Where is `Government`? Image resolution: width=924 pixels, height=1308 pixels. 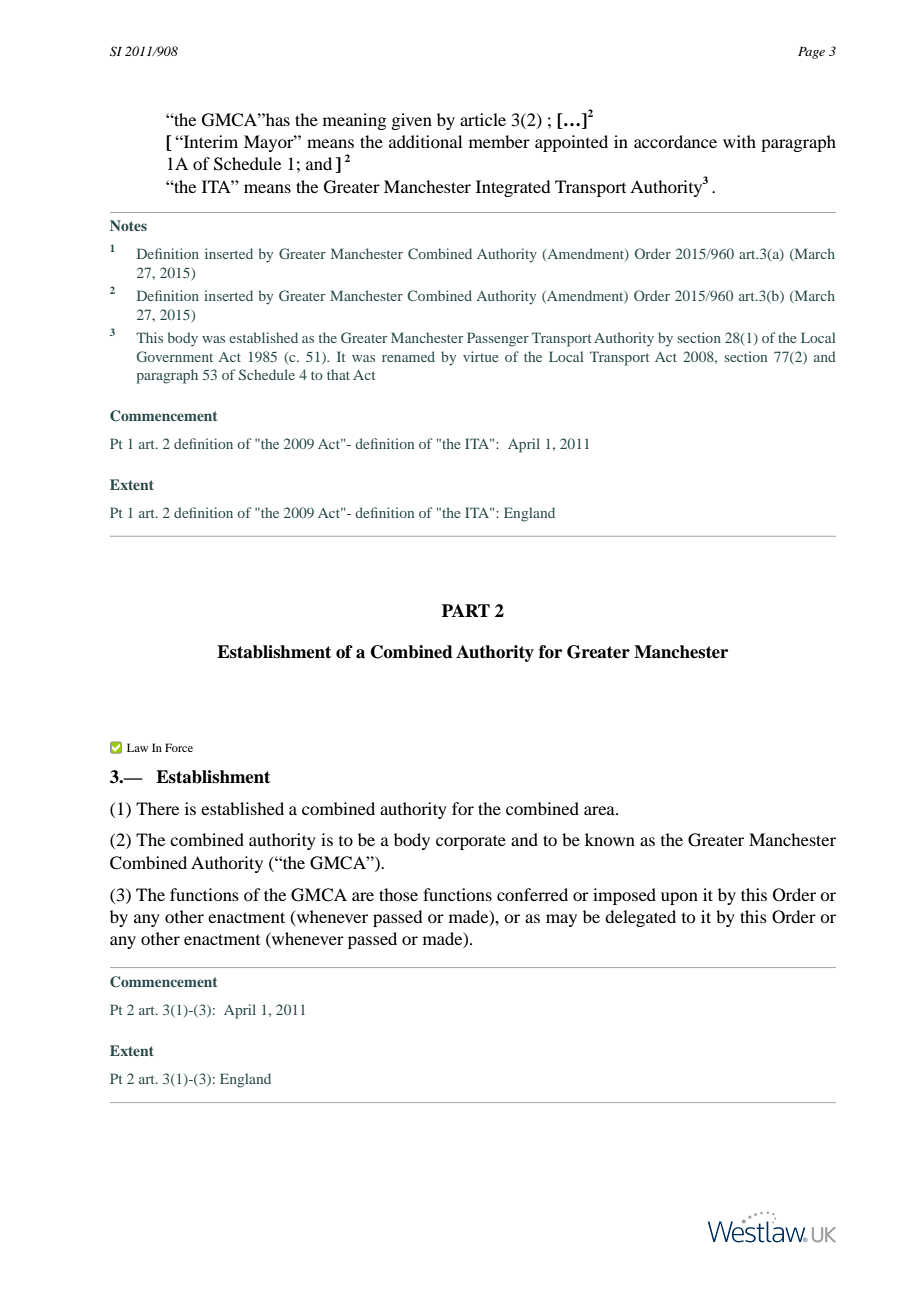
Government is located at coordinates (175, 356).
